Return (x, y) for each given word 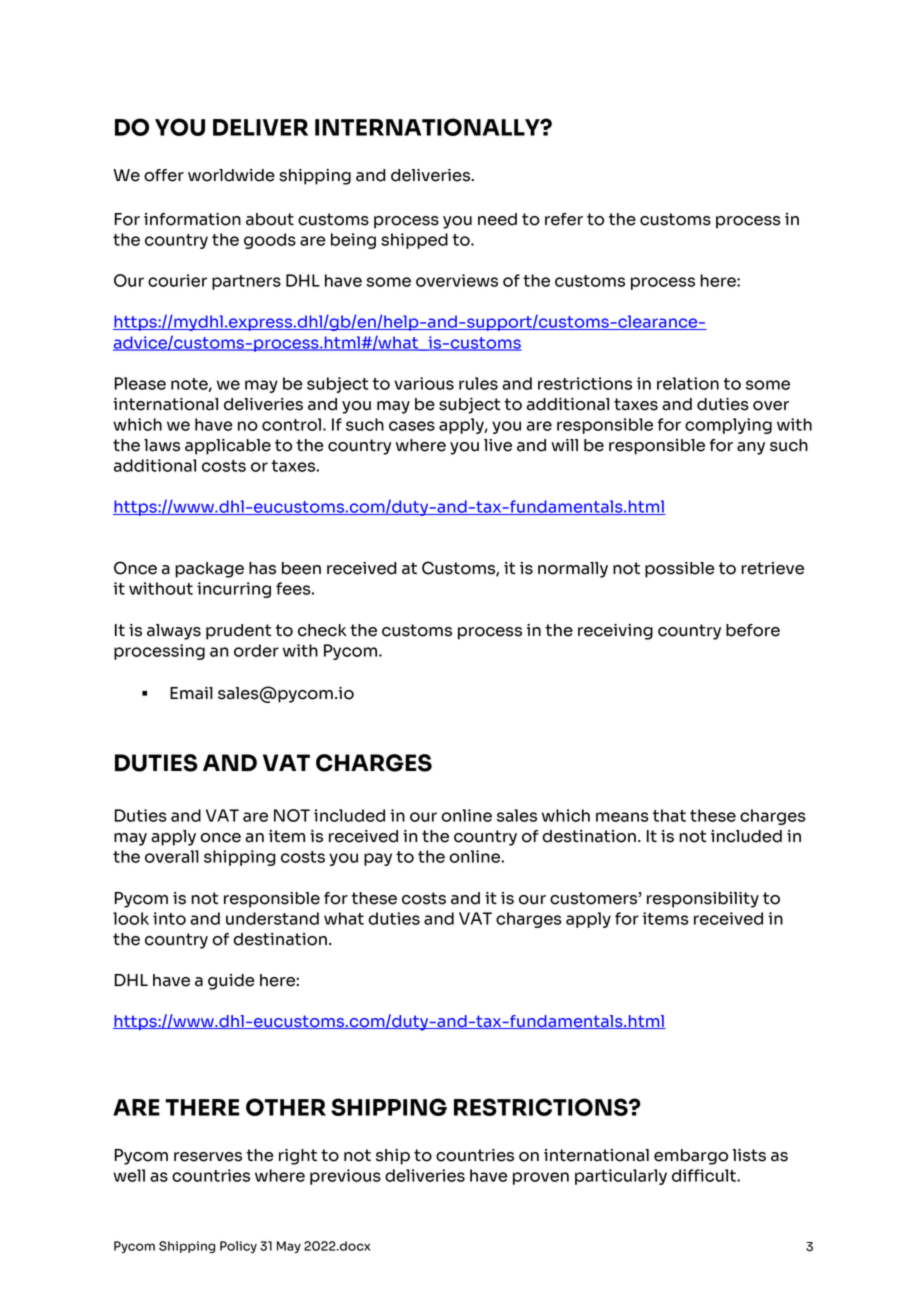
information (192, 219)
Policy (238, 1247)
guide (231, 982)
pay (378, 859)
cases (412, 426)
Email (191, 693)
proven (541, 1178)
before (753, 630)
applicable (228, 447)
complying (728, 426)
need (497, 219)
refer (564, 219)
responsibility (703, 900)
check (322, 630)
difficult (705, 1175)
